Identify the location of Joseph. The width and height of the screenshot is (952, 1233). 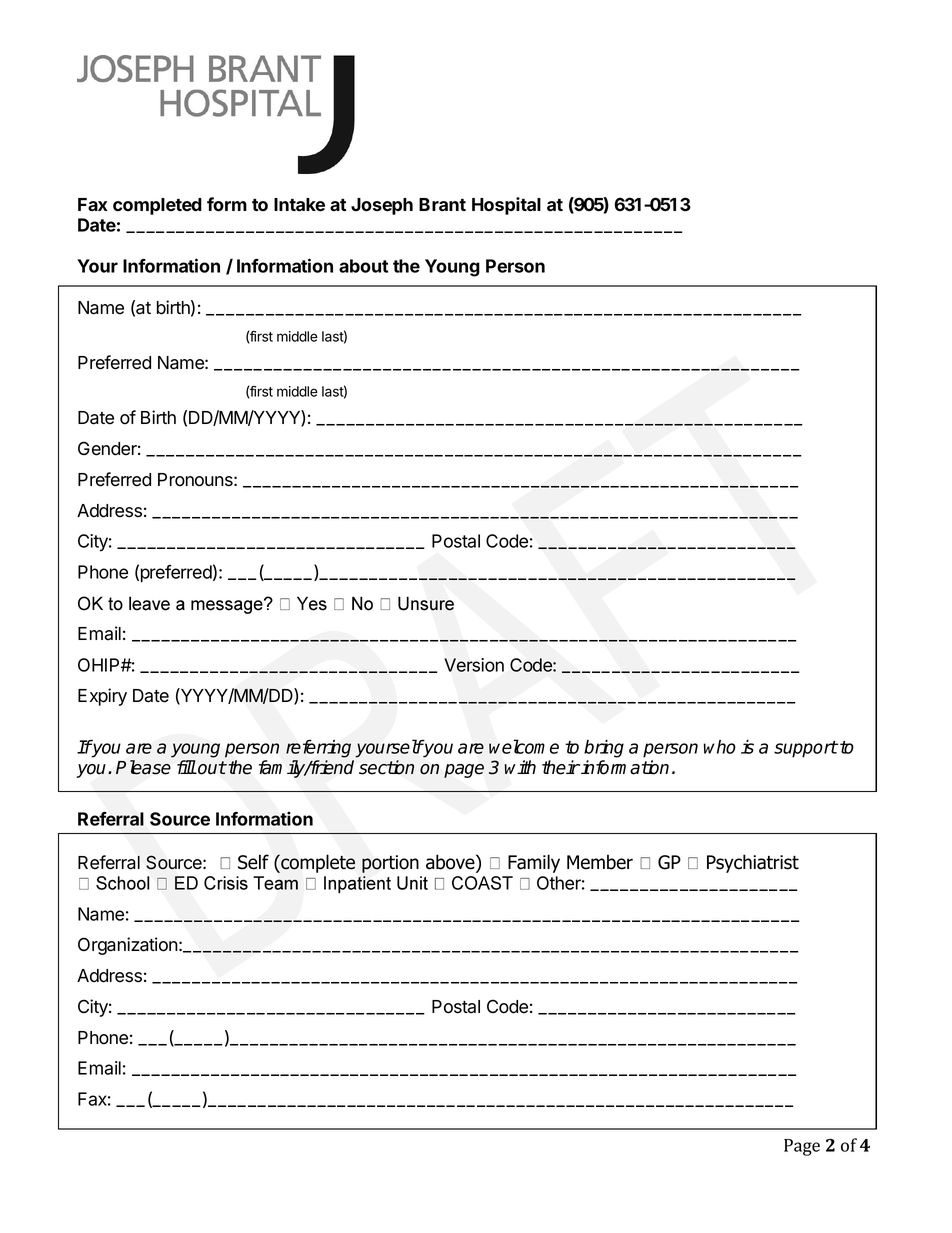
(382, 206).
